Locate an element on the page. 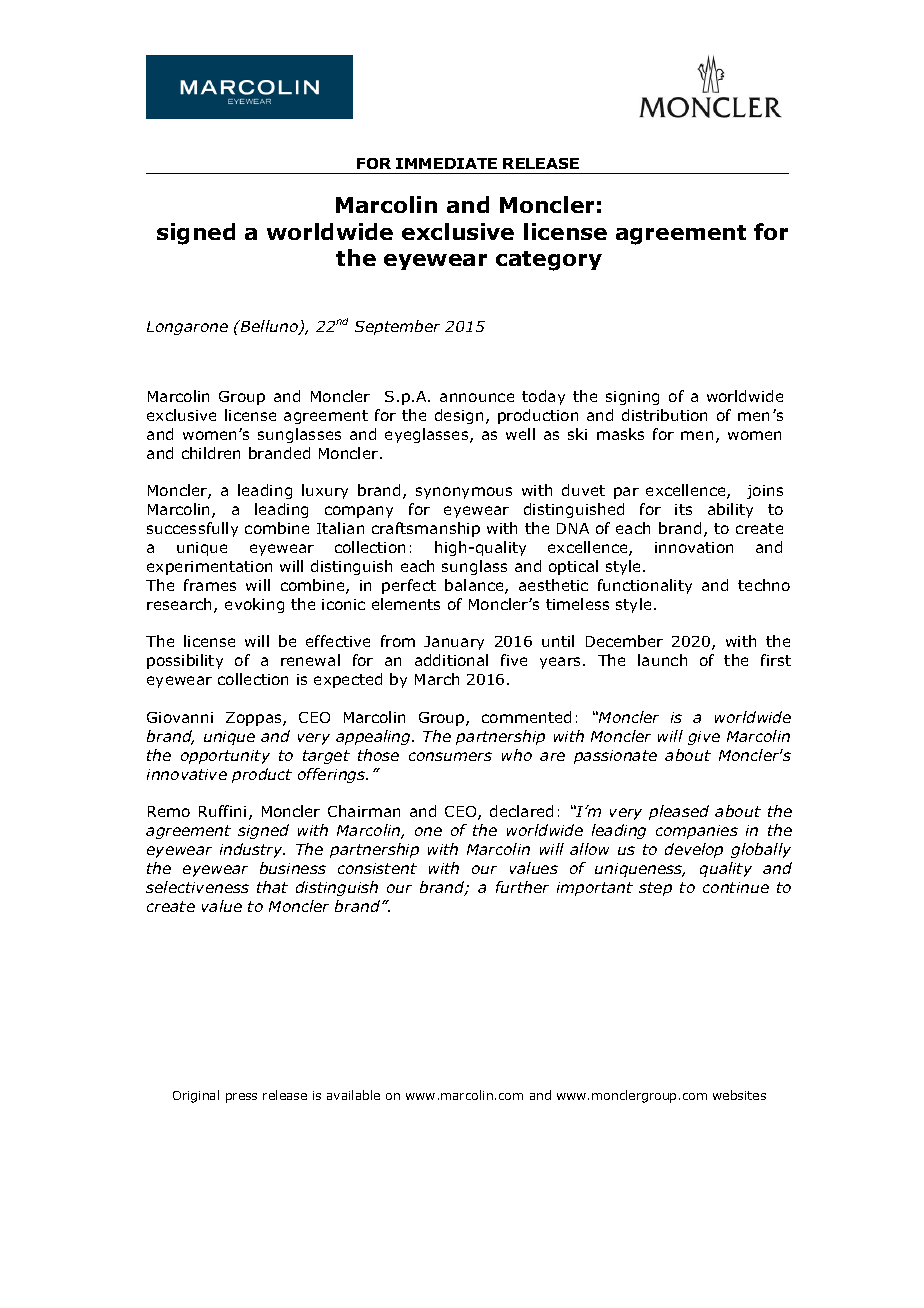 The height and width of the page is (1308, 924). signing is located at coordinates (632, 398).
